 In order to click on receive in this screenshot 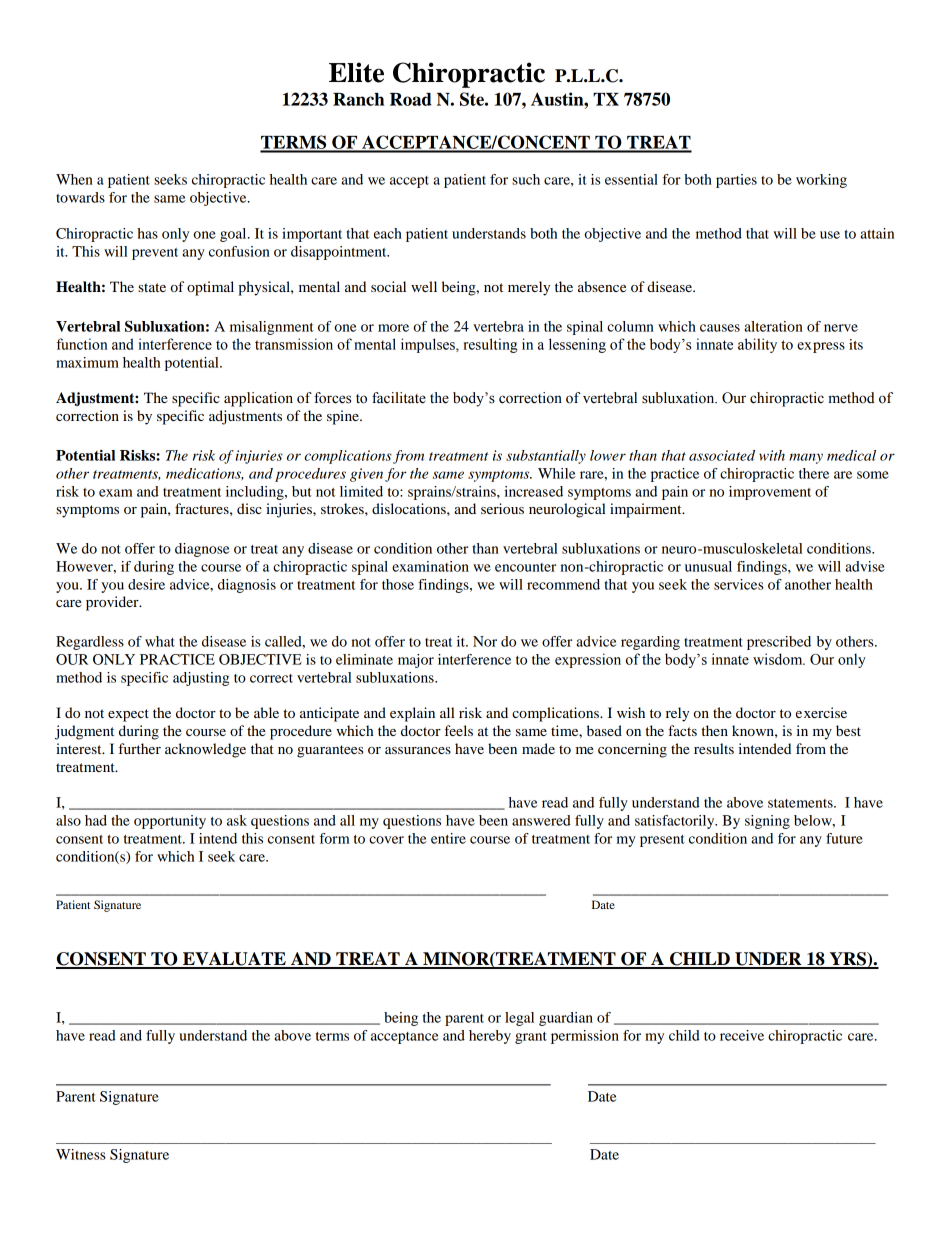, I will do `click(742, 1035)`.
